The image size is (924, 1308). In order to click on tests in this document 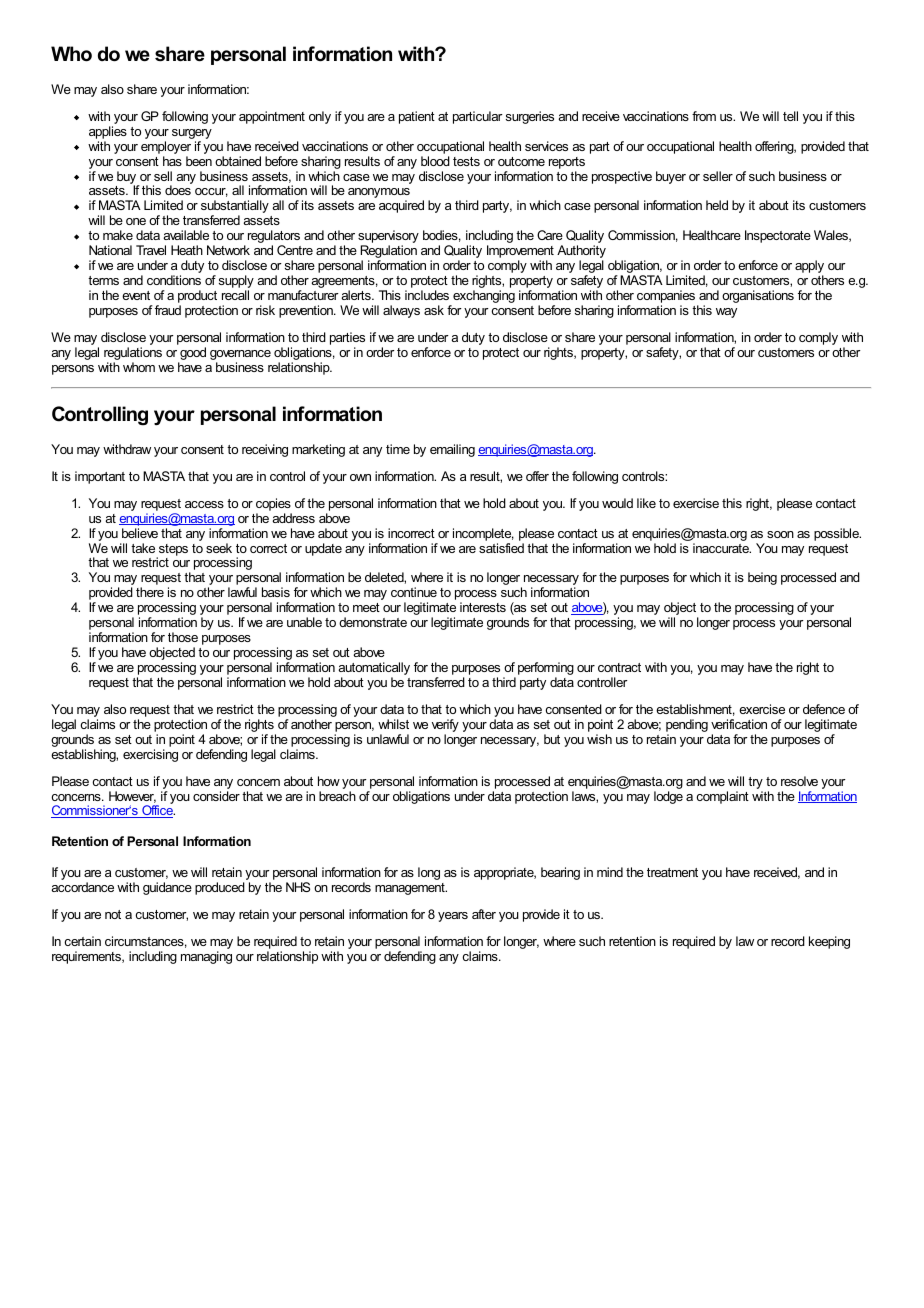, I will do `click(466, 161)`.
